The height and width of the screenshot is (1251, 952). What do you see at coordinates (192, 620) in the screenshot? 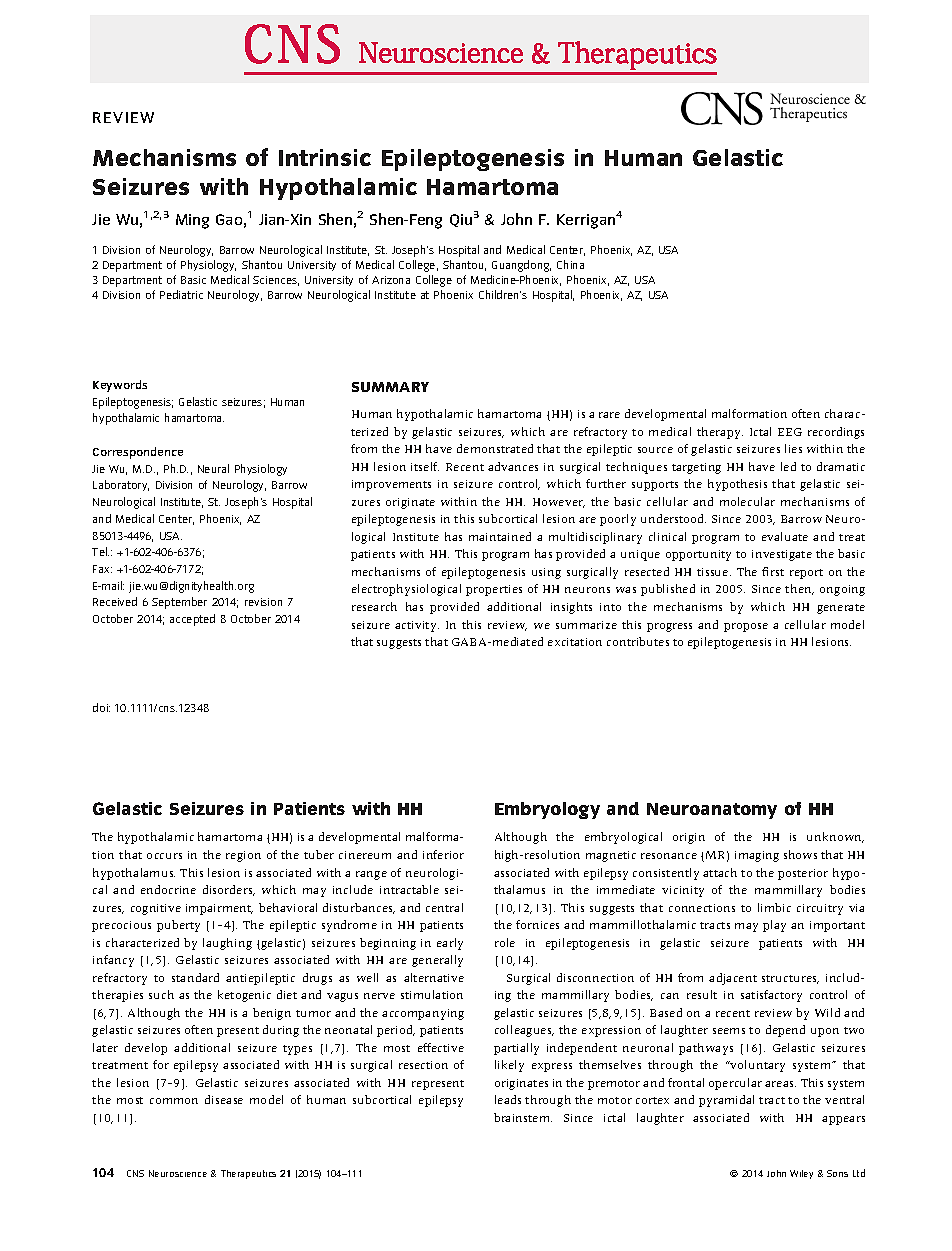
I see `accepted` at bounding box center [192, 620].
